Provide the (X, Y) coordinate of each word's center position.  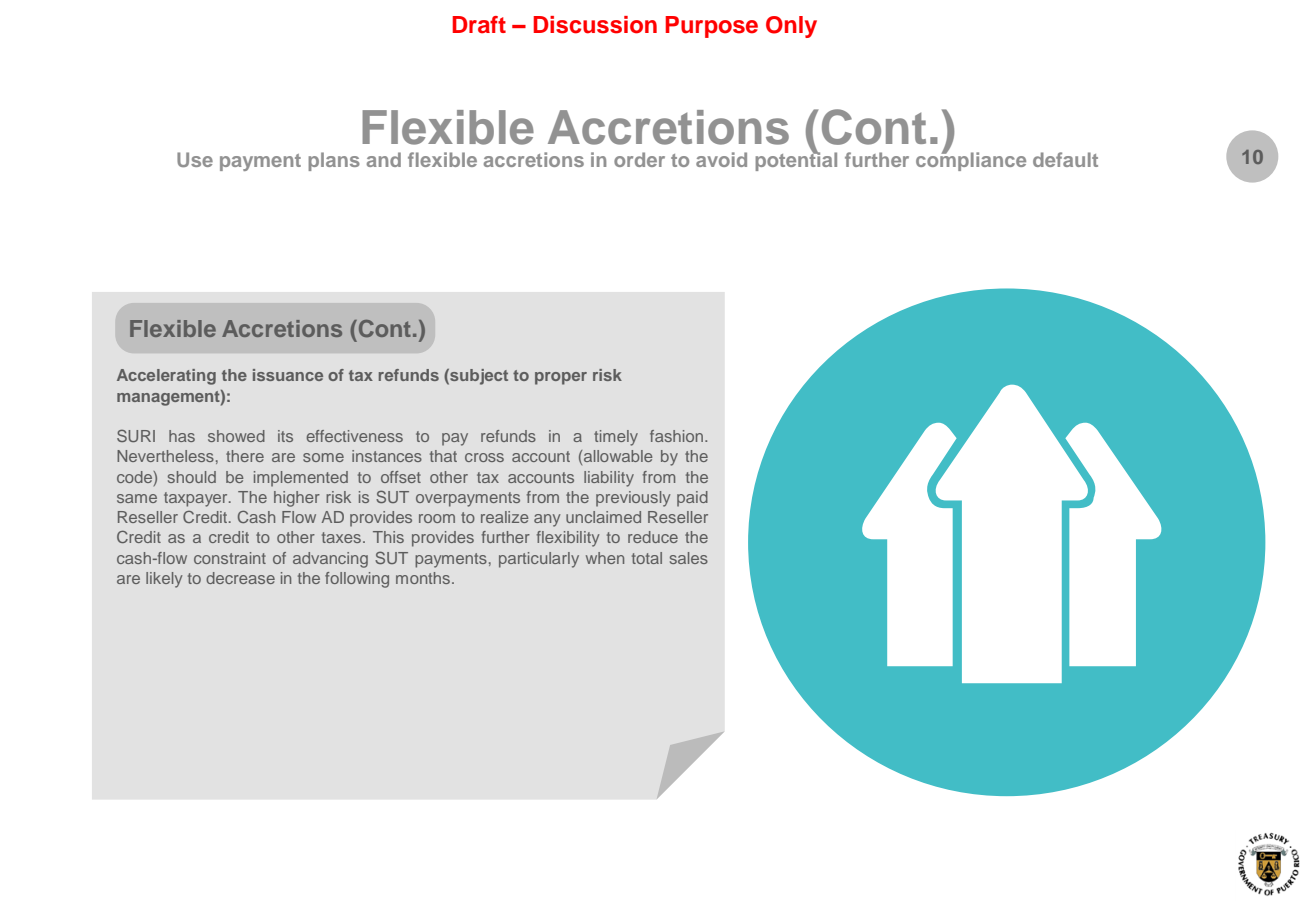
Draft (479, 25)
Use (195, 159)
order (639, 159)
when (605, 558)
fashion (678, 436)
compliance (971, 160)
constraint (230, 558)
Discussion (595, 25)
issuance (288, 375)
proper (561, 378)
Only (791, 27)
